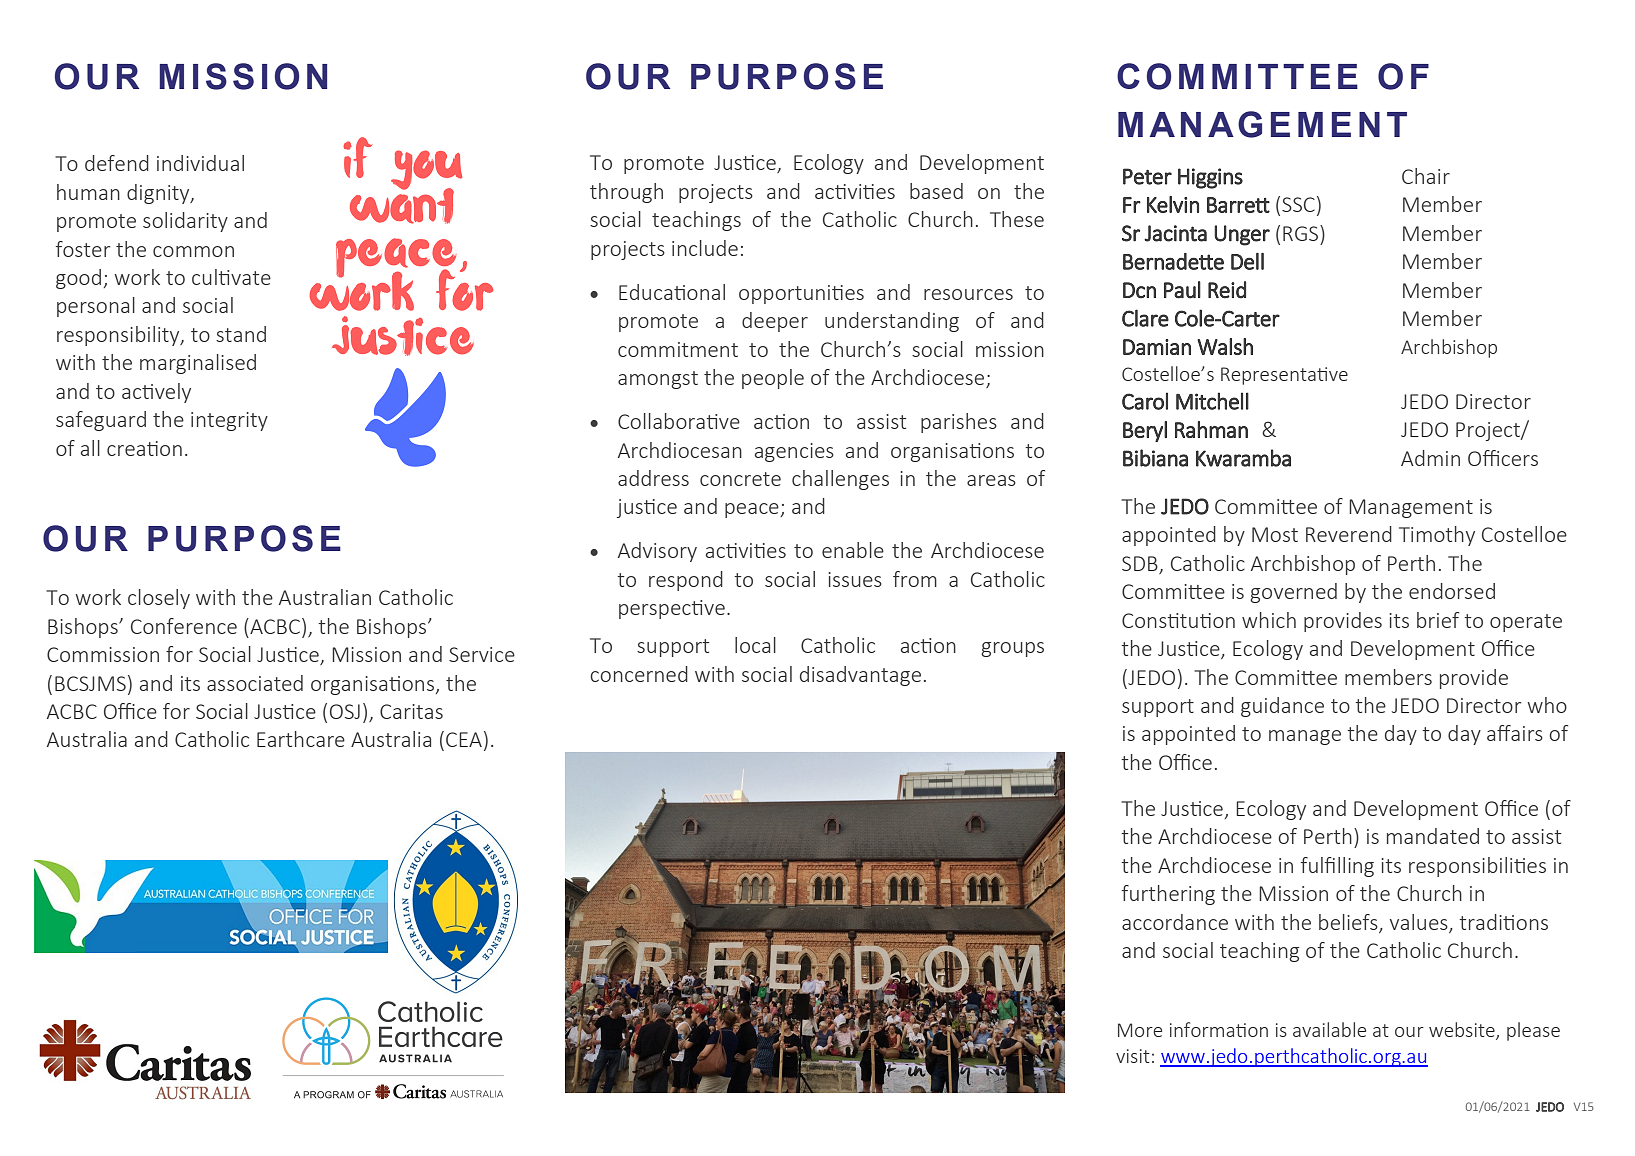 This page has width=1635, height=1156. Describe the element at coordinates (464, 739) in the page. I see `CEA` at that location.
